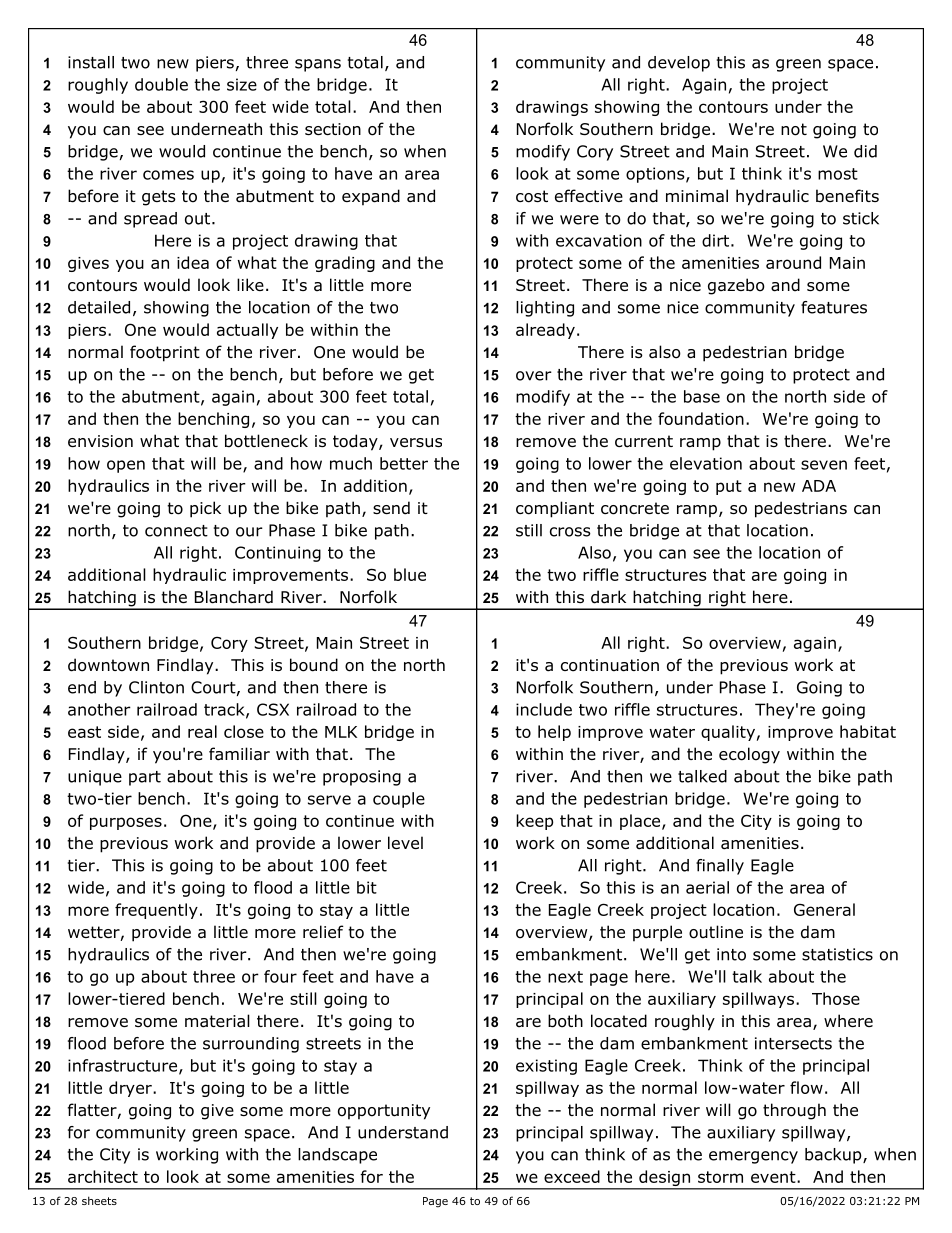 The height and width of the screenshot is (1233, 952). I want to click on exceed, so click(572, 1176).
